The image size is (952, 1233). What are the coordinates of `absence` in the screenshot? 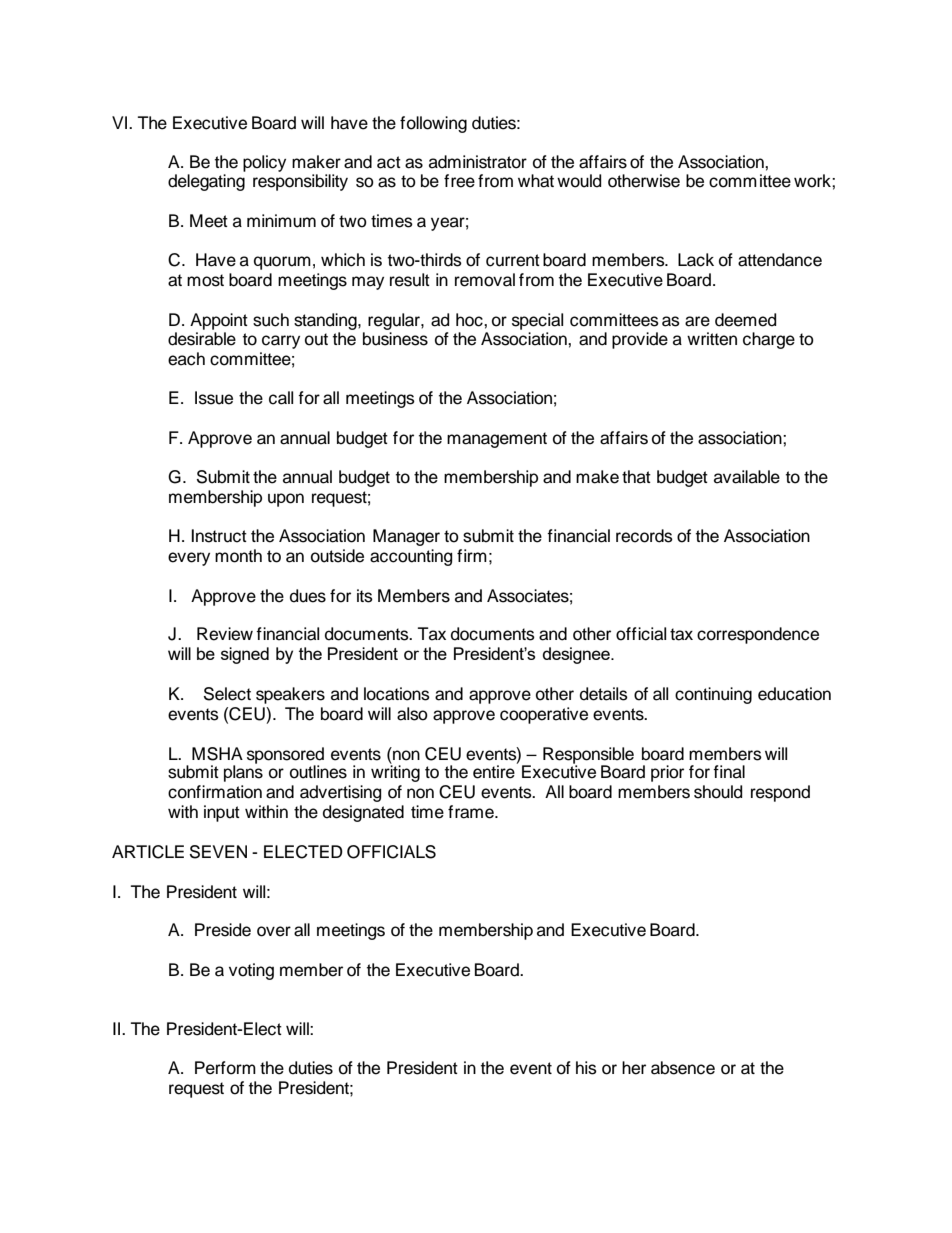 It's located at (683, 1068).
